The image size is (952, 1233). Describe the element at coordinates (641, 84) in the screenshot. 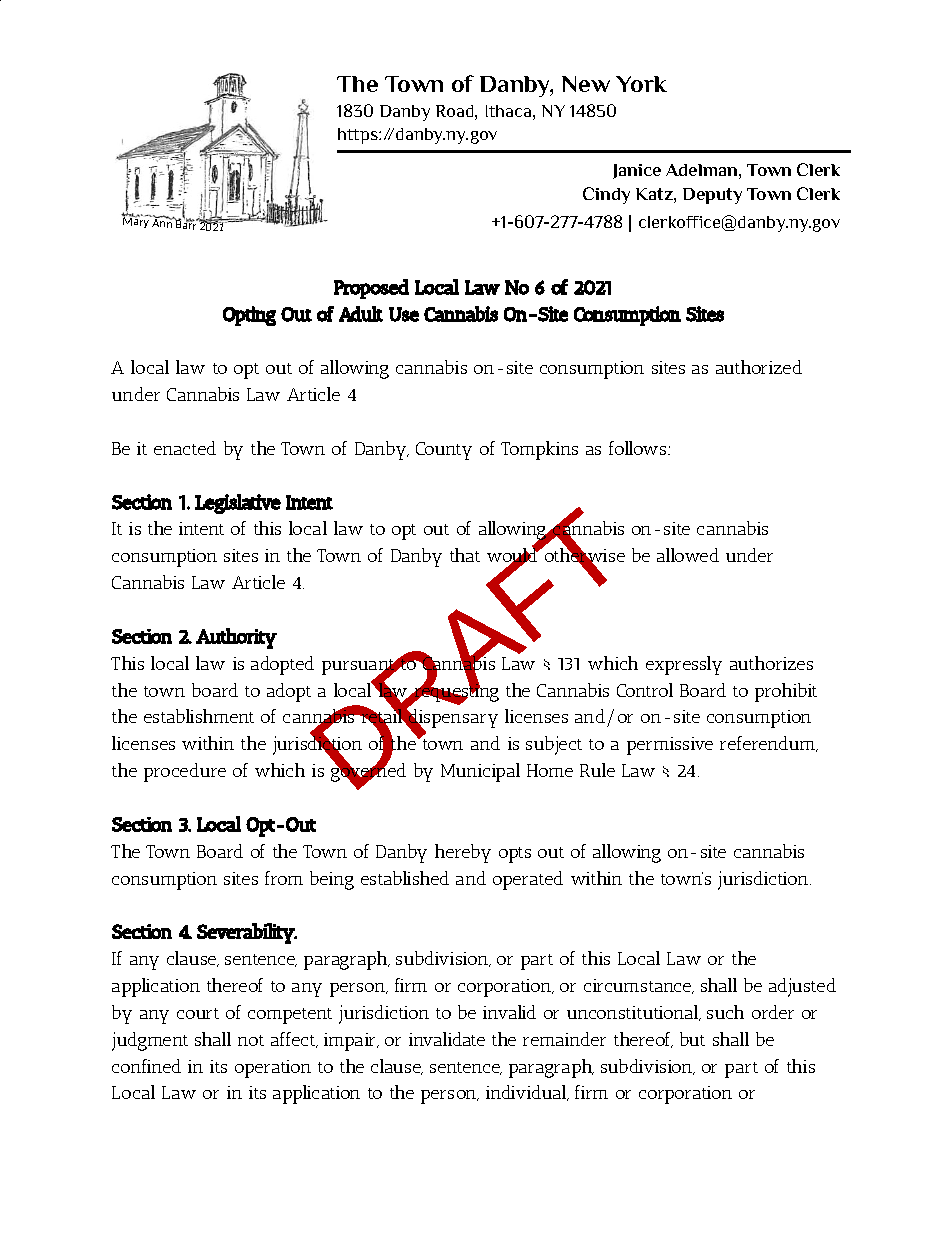

I see `York` at that location.
